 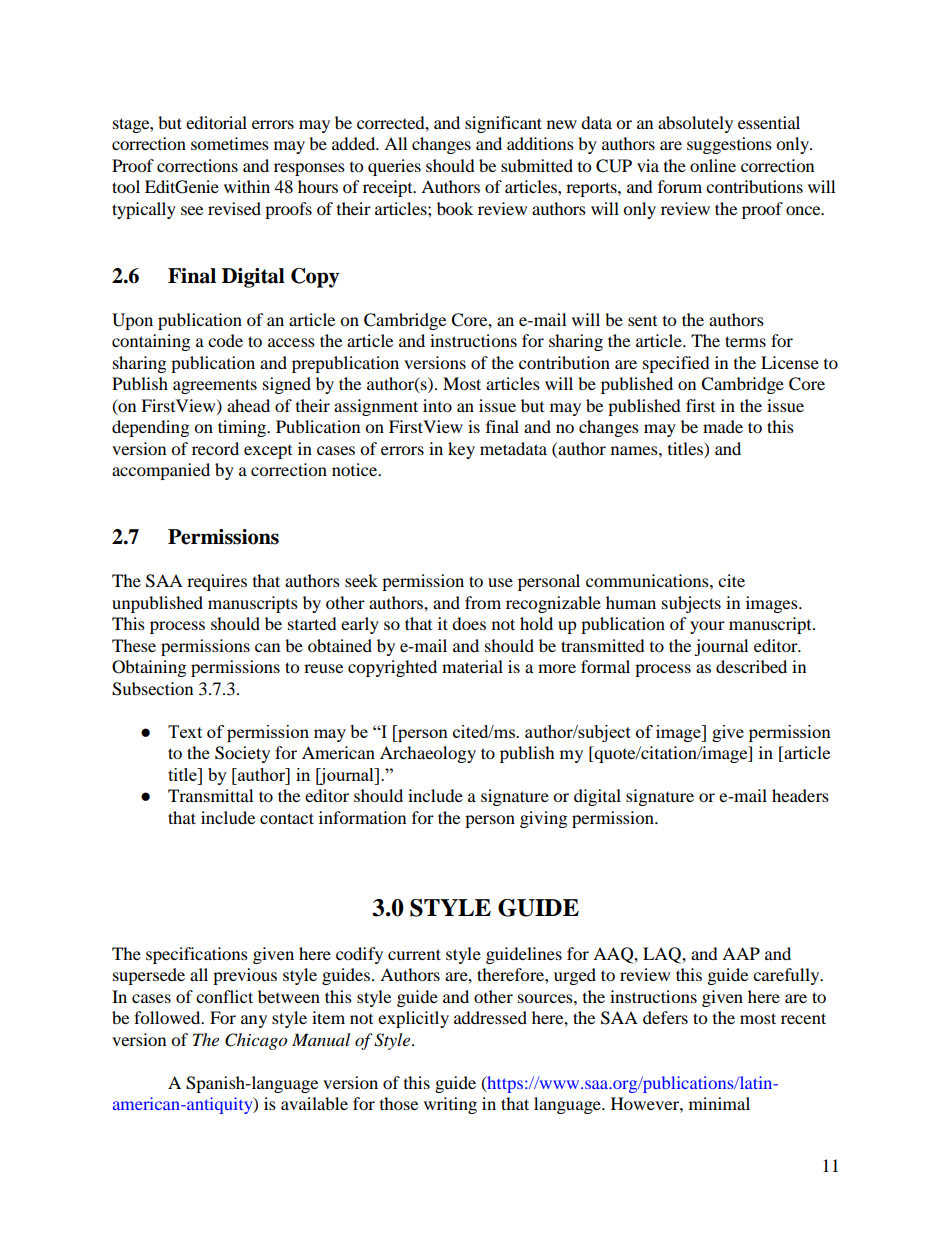 I want to click on specified, so click(x=676, y=364).
